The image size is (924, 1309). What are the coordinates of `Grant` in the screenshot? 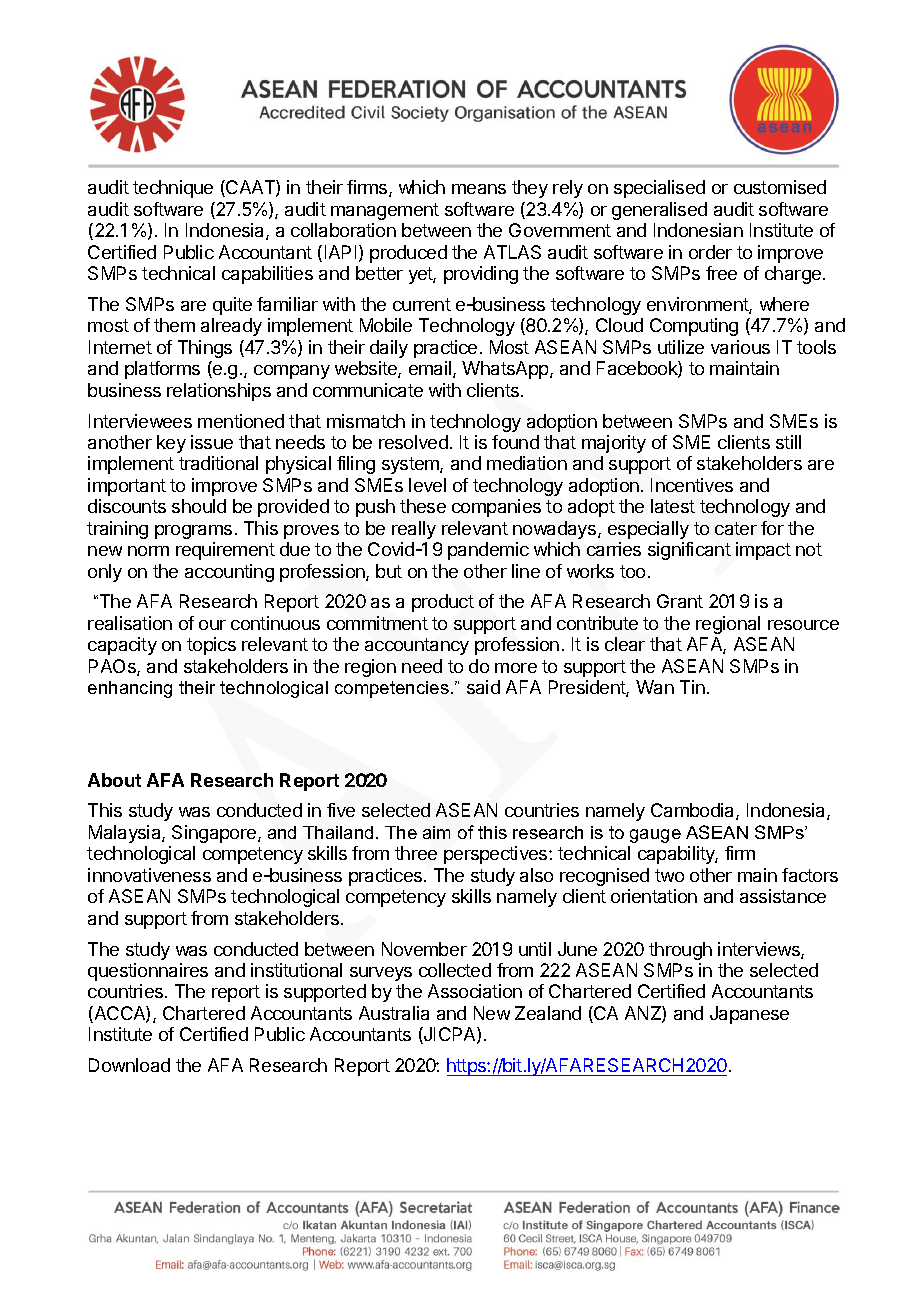 It's located at (680, 601).
